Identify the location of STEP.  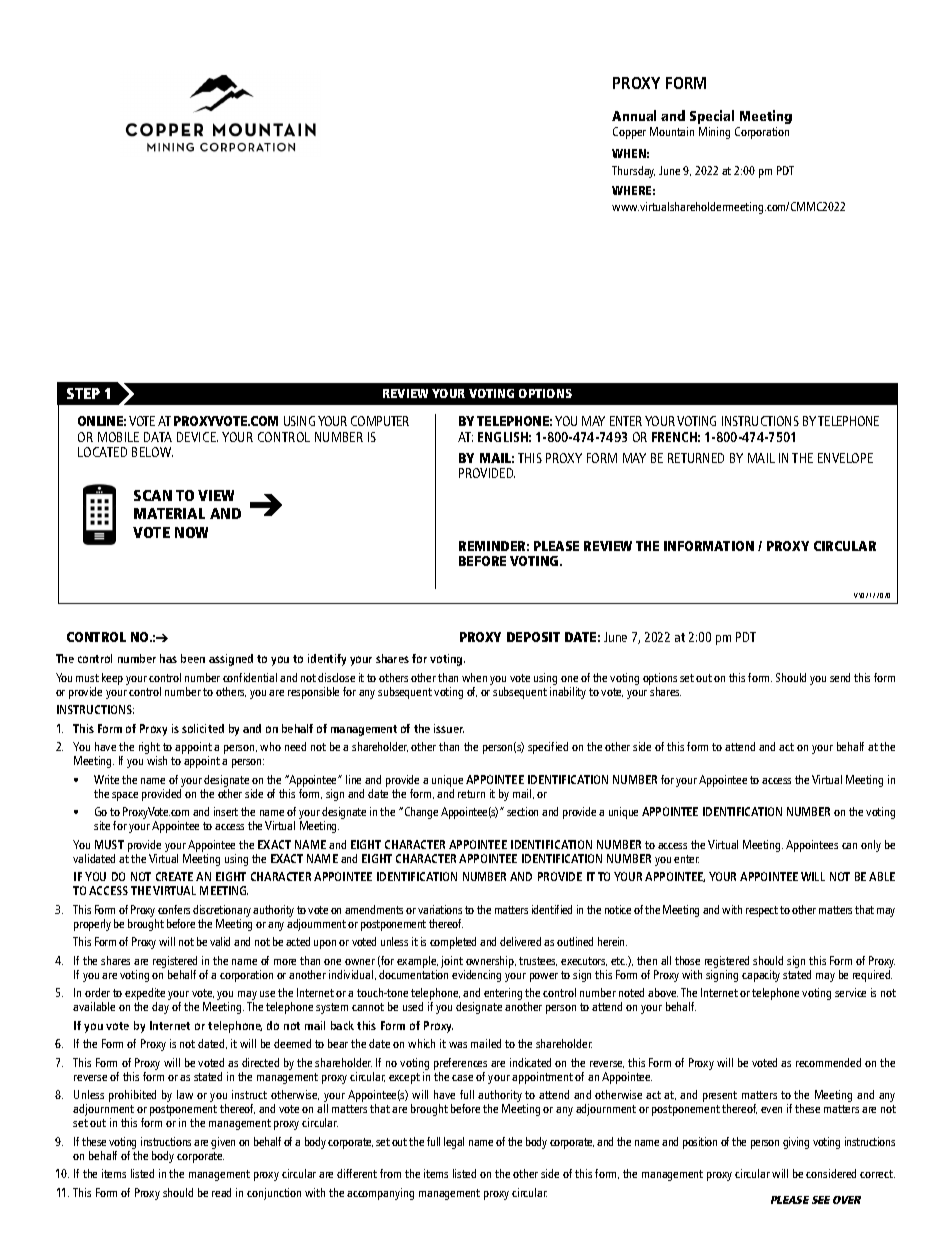
(83, 393).
